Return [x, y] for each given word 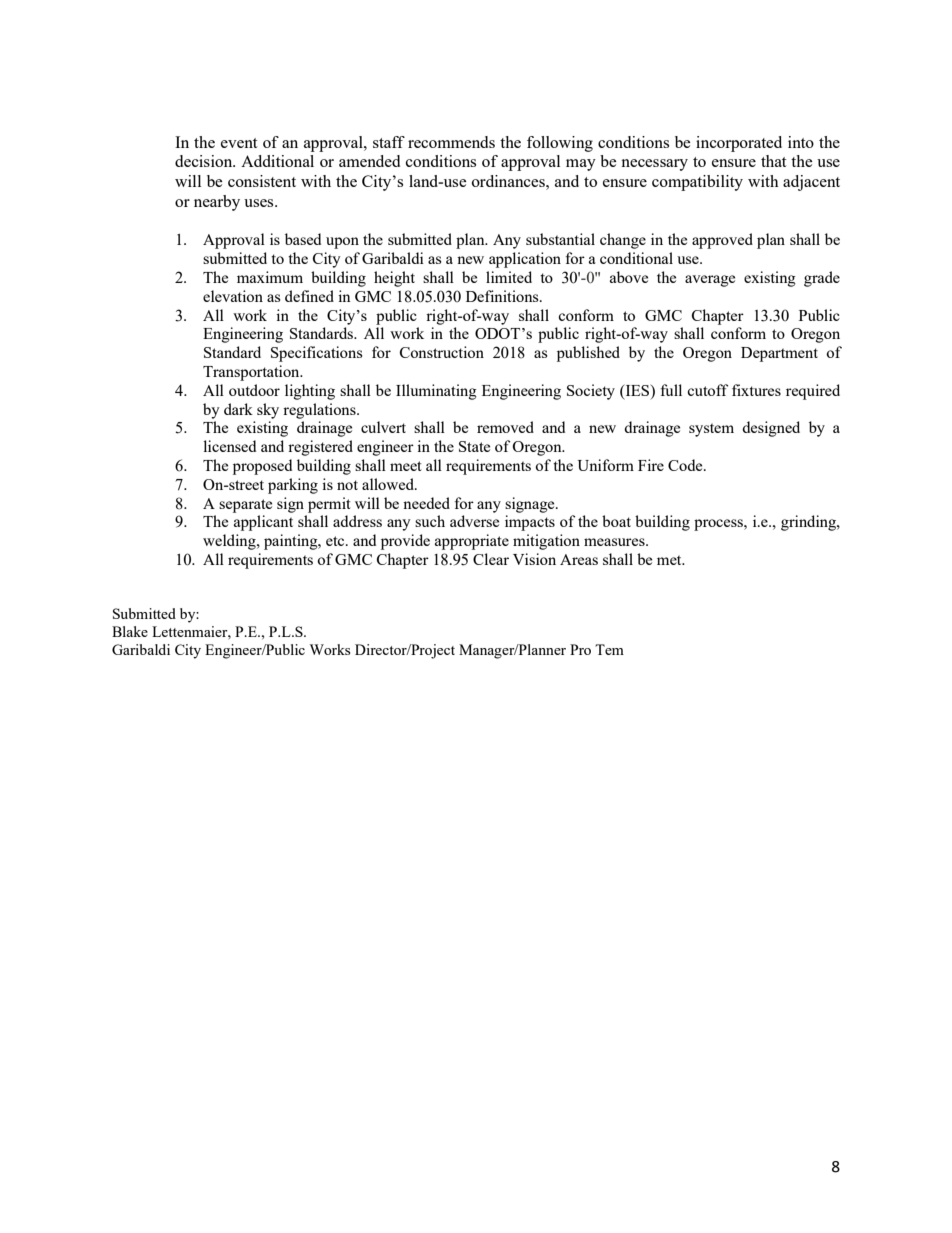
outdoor [254, 390]
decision [205, 161]
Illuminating [436, 392]
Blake [130, 631]
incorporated [739, 144]
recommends [451, 142]
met [670, 560]
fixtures [756, 390]
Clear [491, 559]
